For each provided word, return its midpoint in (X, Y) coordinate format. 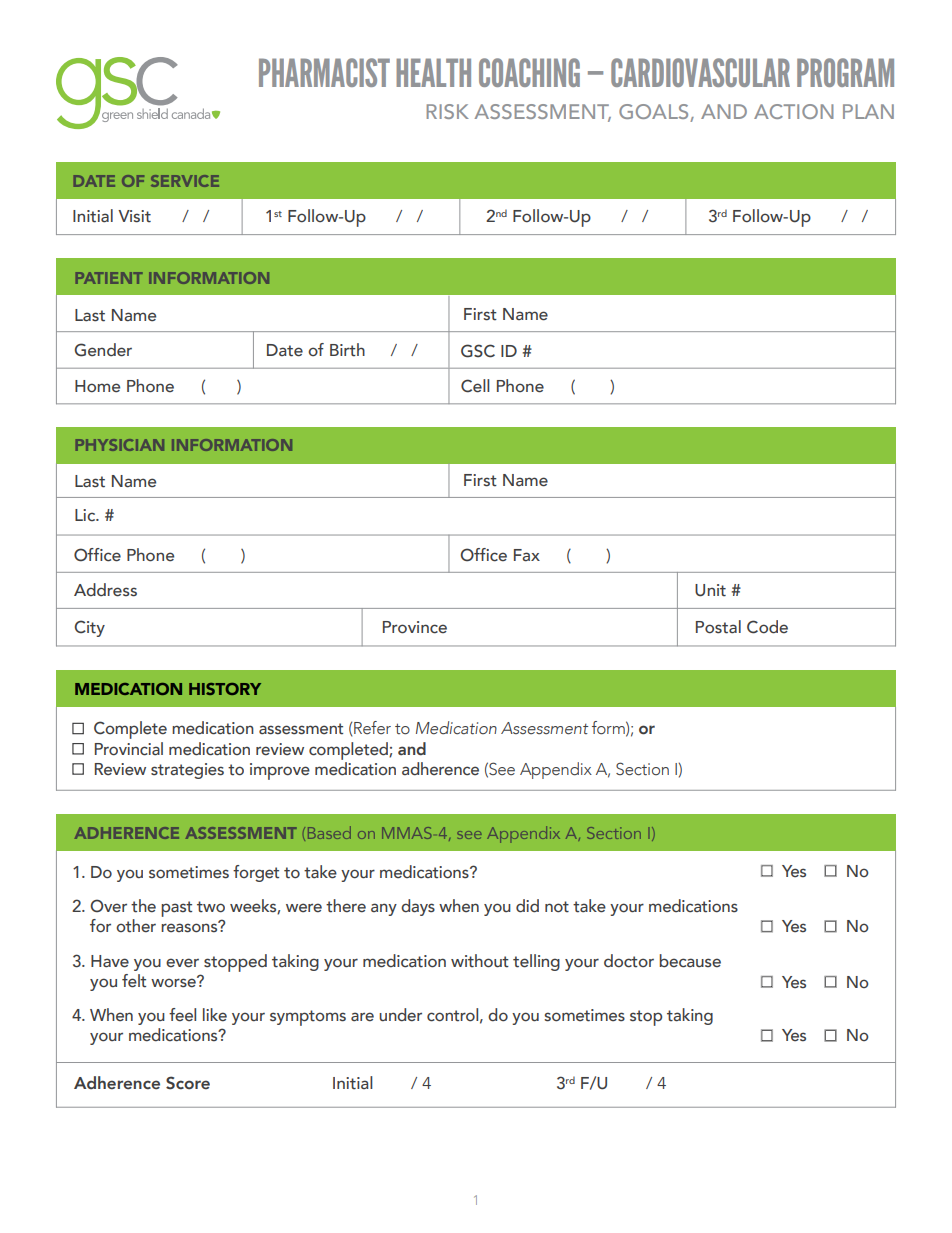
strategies (187, 771)
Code (767, 627)
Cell (475, 386)
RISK (448, 111)
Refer (372, 728)
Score (188, 1083)
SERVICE (185, 181)
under (400, 1015)
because (690, 961)
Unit (710, 590)
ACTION (794, 111)
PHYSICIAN (120, 445)
